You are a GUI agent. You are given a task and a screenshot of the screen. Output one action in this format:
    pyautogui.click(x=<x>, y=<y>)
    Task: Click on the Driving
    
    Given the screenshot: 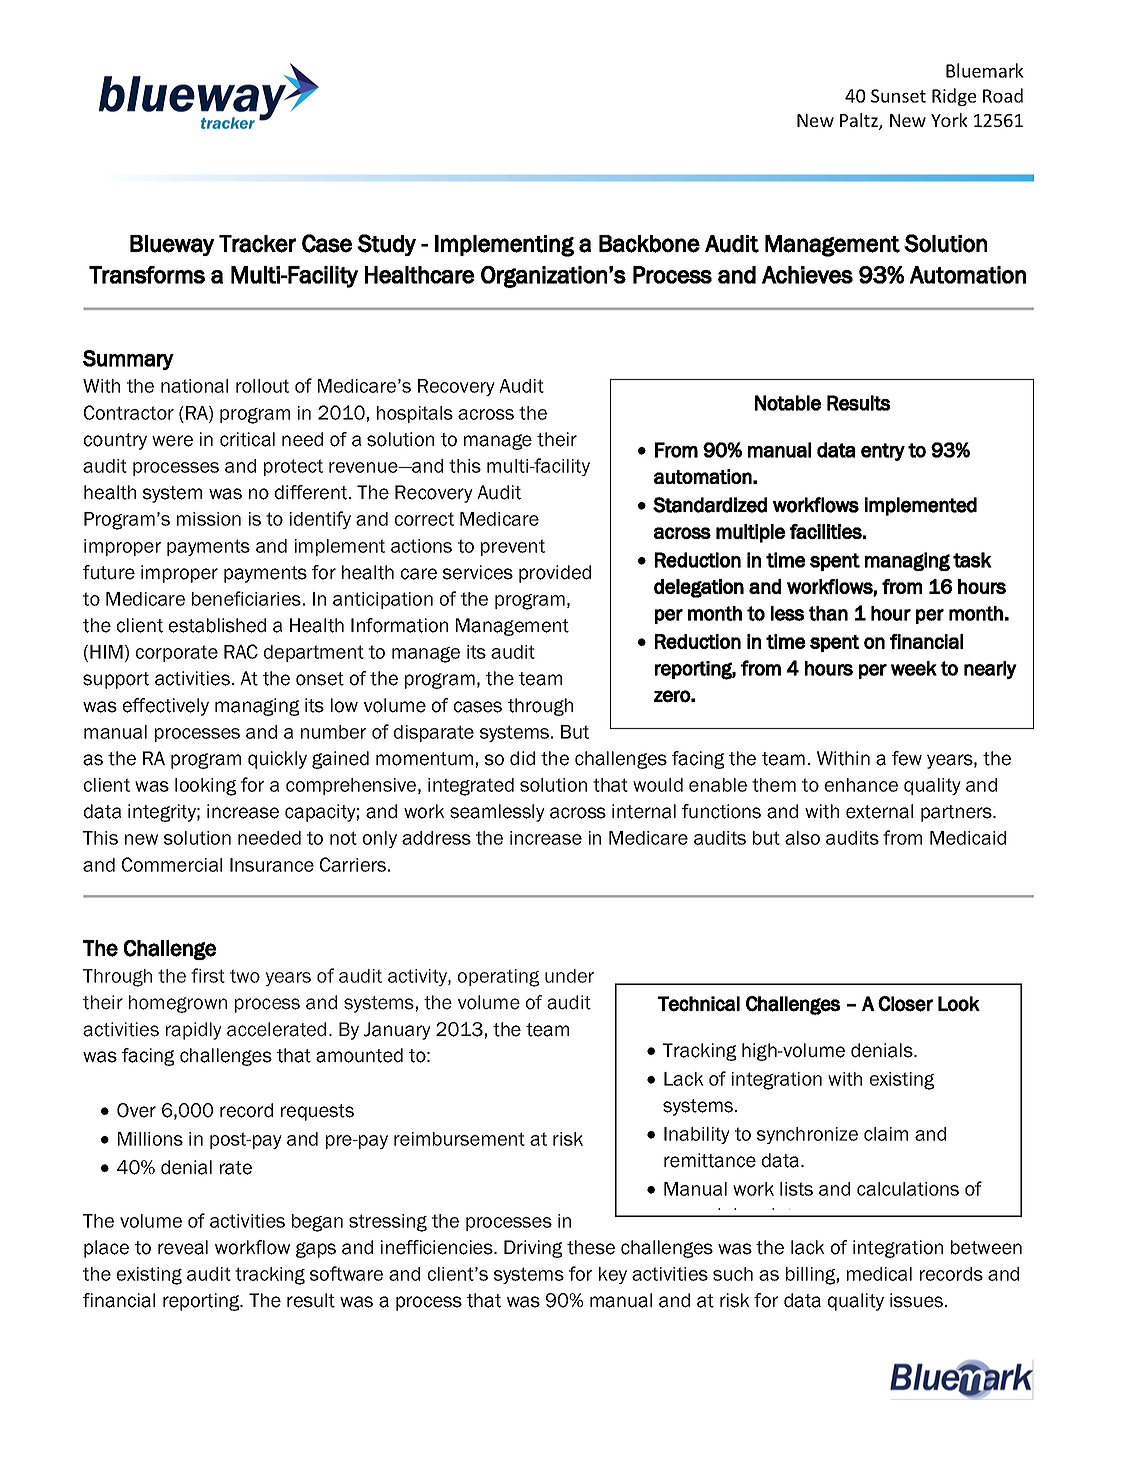 What is the action you would take?
    pyautogui.click(x=533, y=1249)
